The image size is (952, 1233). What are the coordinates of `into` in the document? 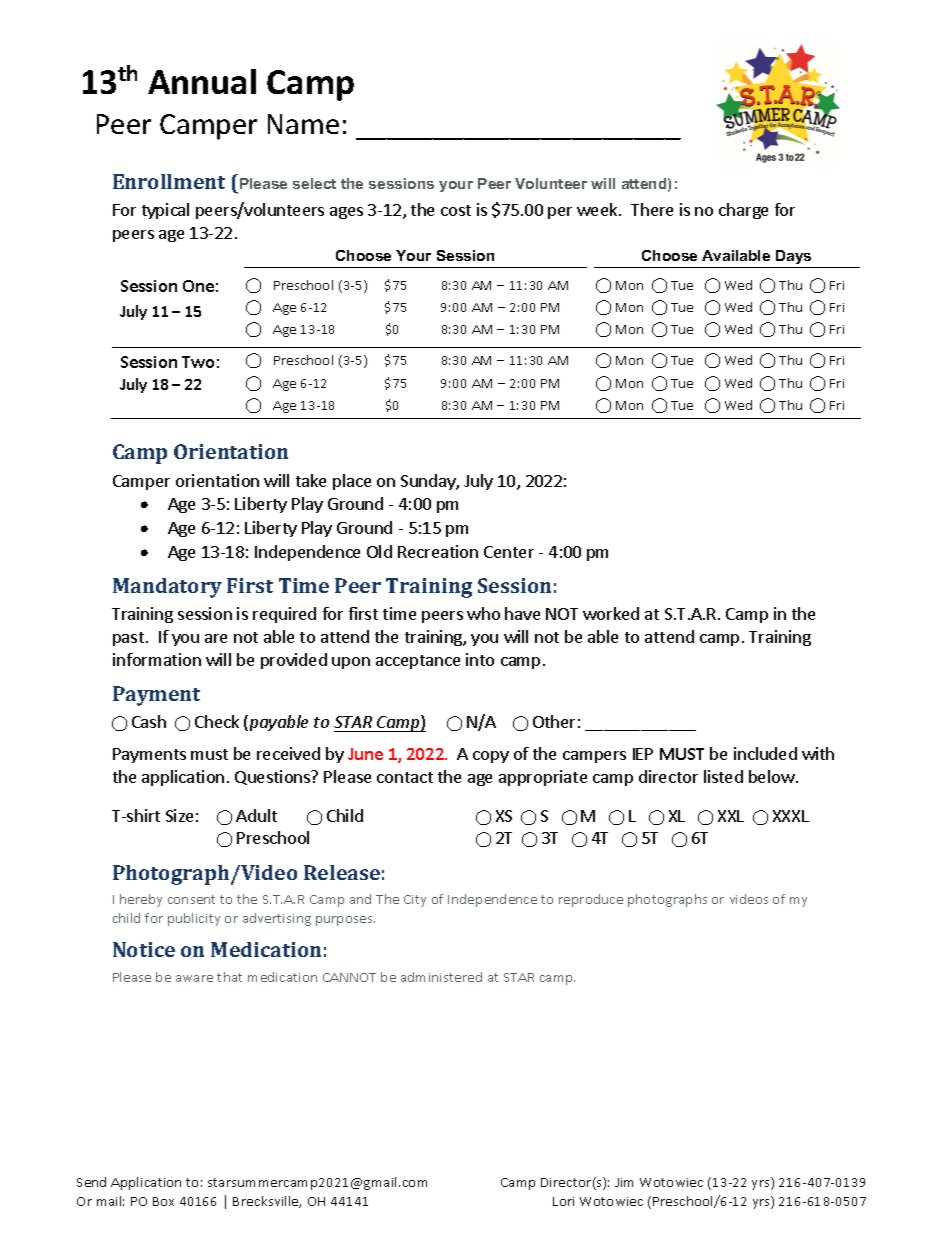 It's located at (480, 659).
